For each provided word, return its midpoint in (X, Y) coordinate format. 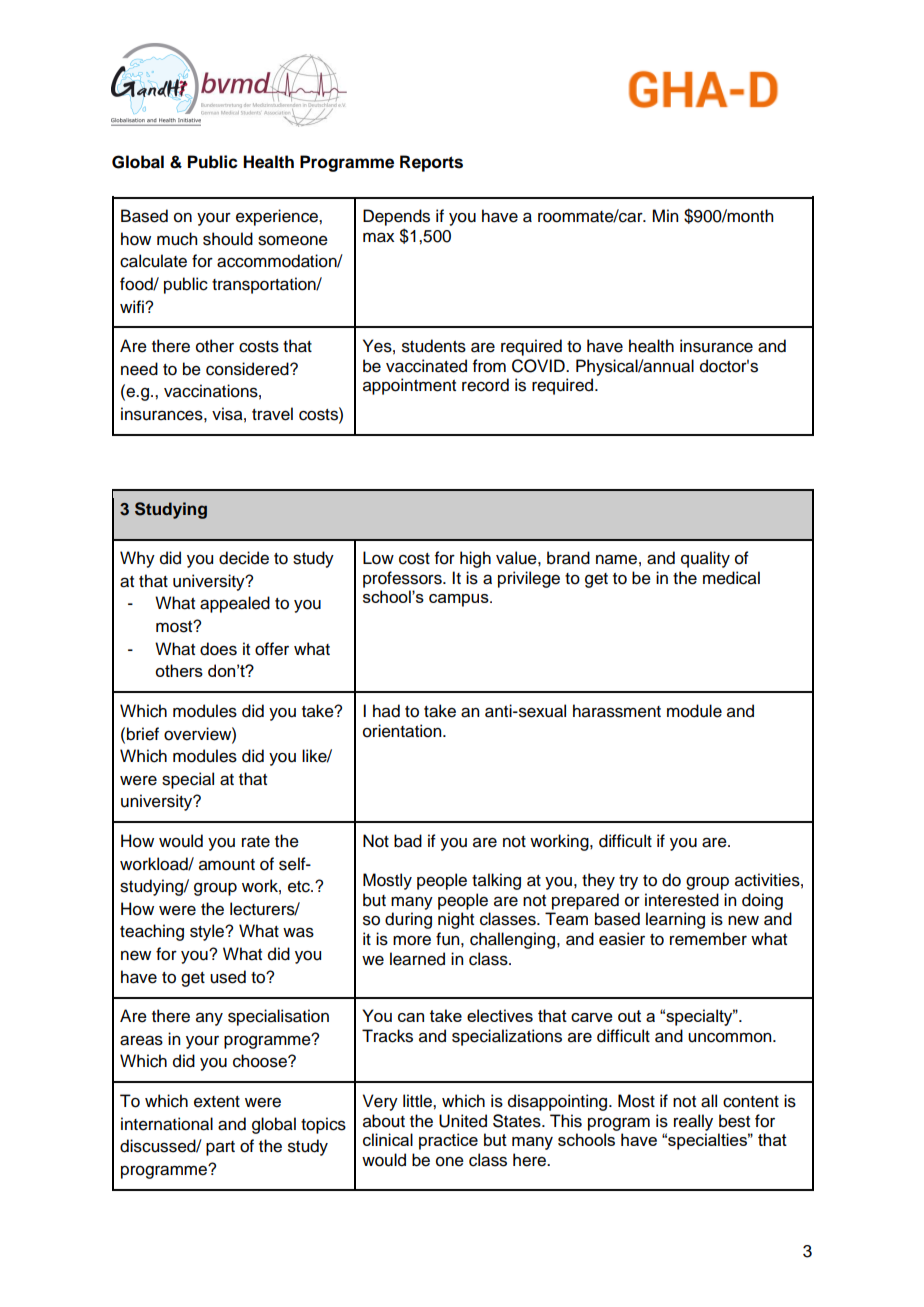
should (228, 239)
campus (460, 600)
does (218, 649)
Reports (431, 163)
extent (217, 1102)
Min (665, 215)
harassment (617, 711)
